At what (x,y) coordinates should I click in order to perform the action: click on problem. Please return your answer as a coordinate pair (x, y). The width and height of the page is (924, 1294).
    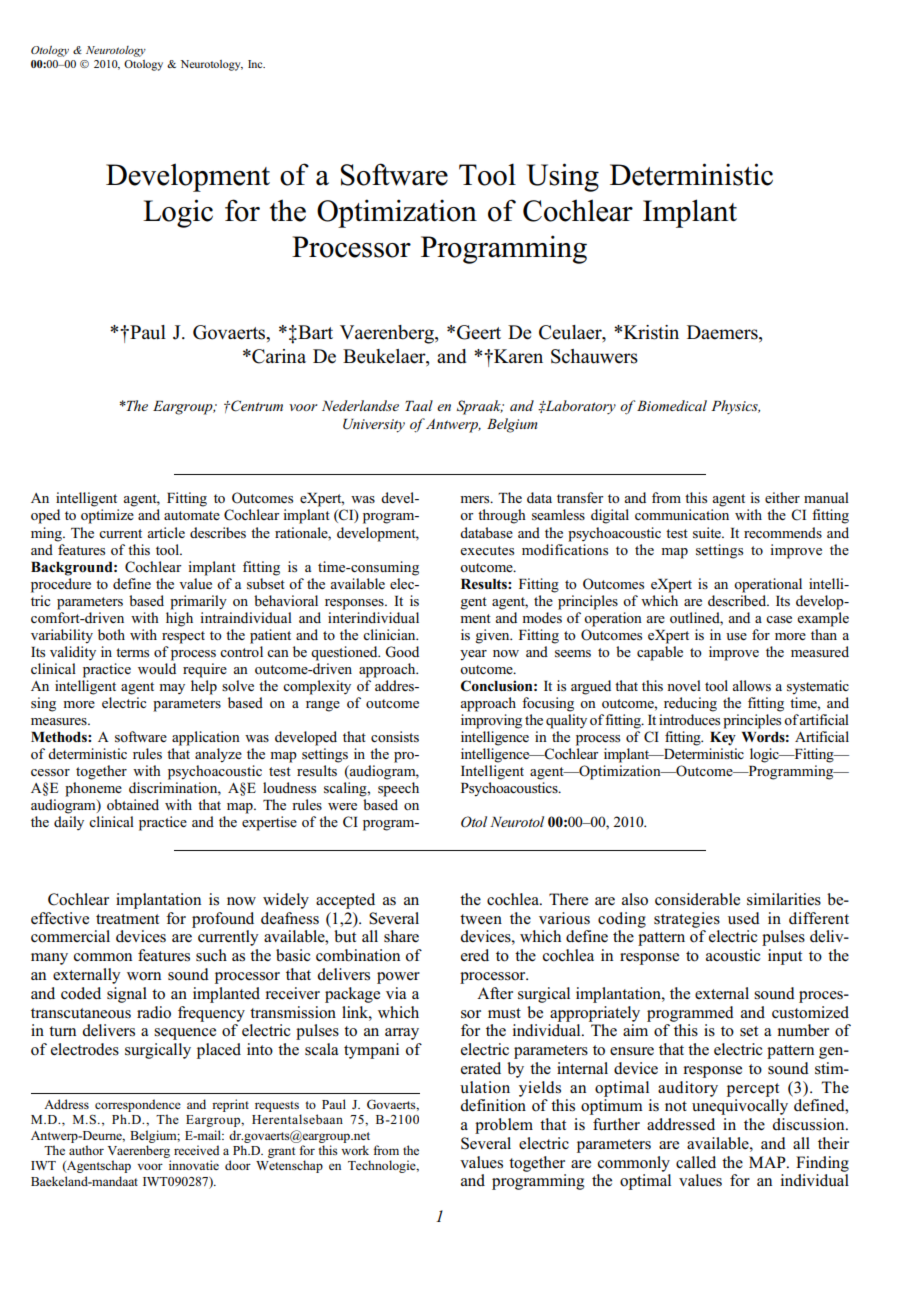
    Looking at the image, I should click on (504, 1126).
